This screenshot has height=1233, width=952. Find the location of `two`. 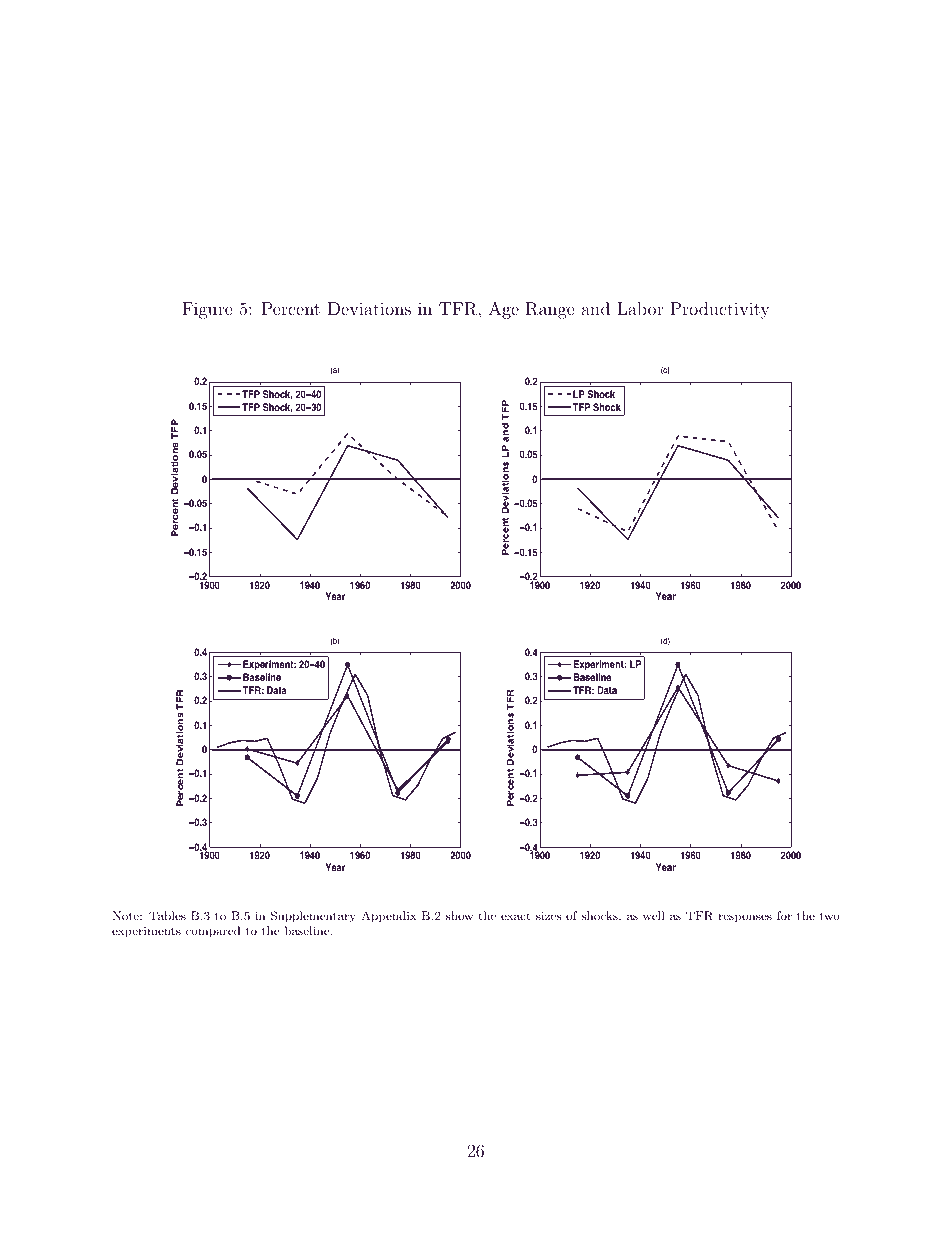

two is located at coordinates (830, 916).
